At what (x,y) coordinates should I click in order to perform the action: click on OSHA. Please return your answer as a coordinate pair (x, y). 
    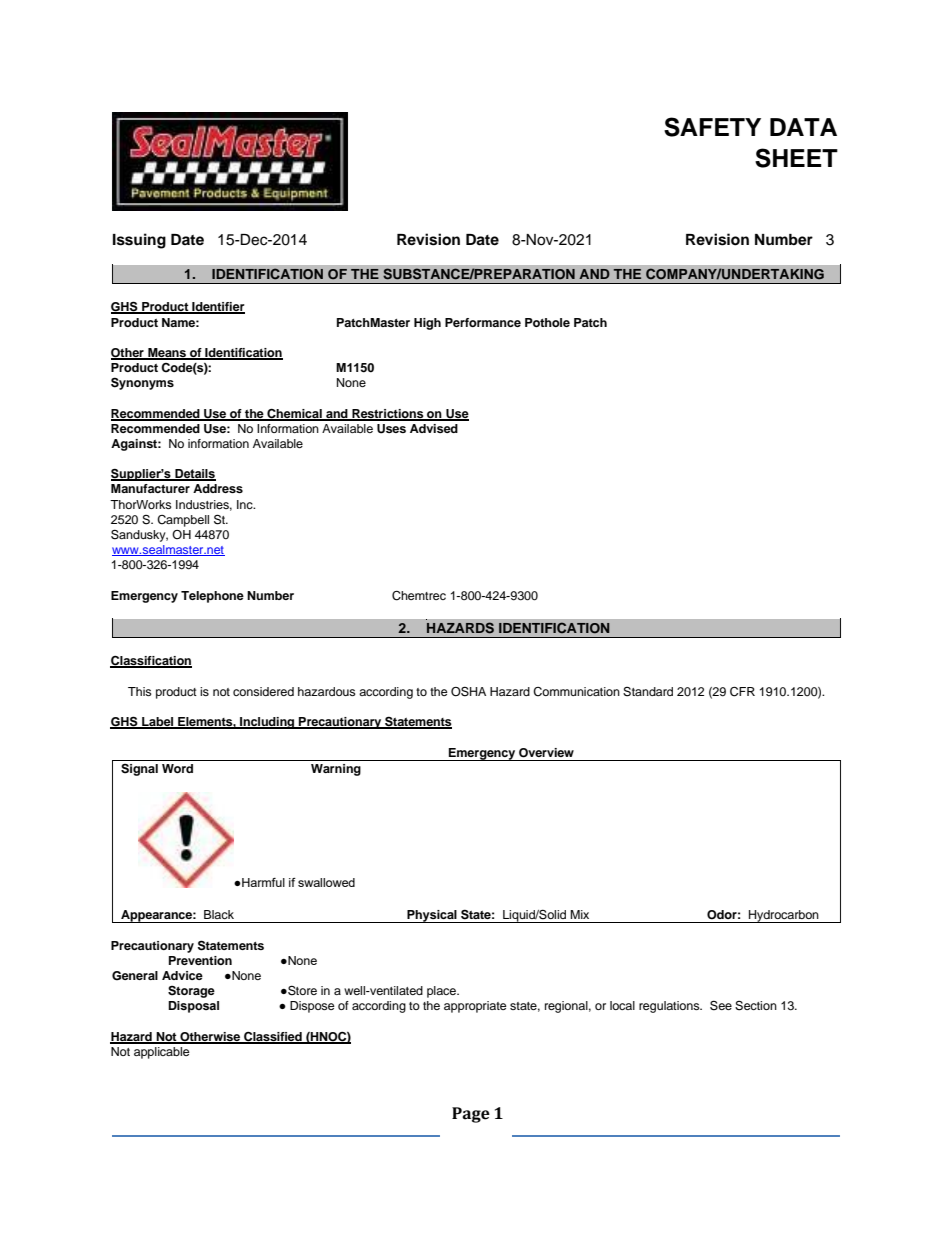
    Looking at the image, I should click on (468, 691).
